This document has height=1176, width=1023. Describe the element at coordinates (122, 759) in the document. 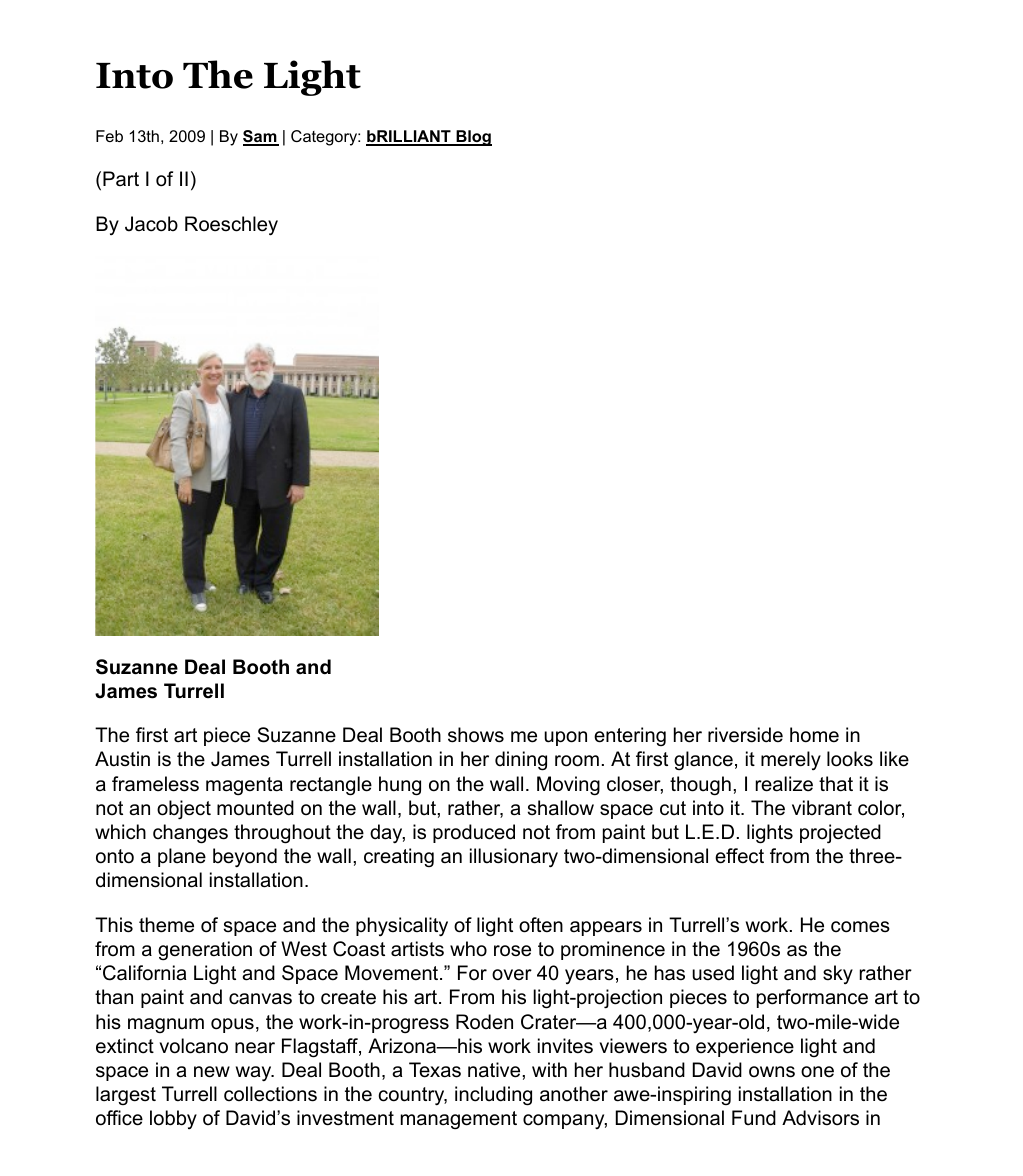

I see `Austin` at that location.
